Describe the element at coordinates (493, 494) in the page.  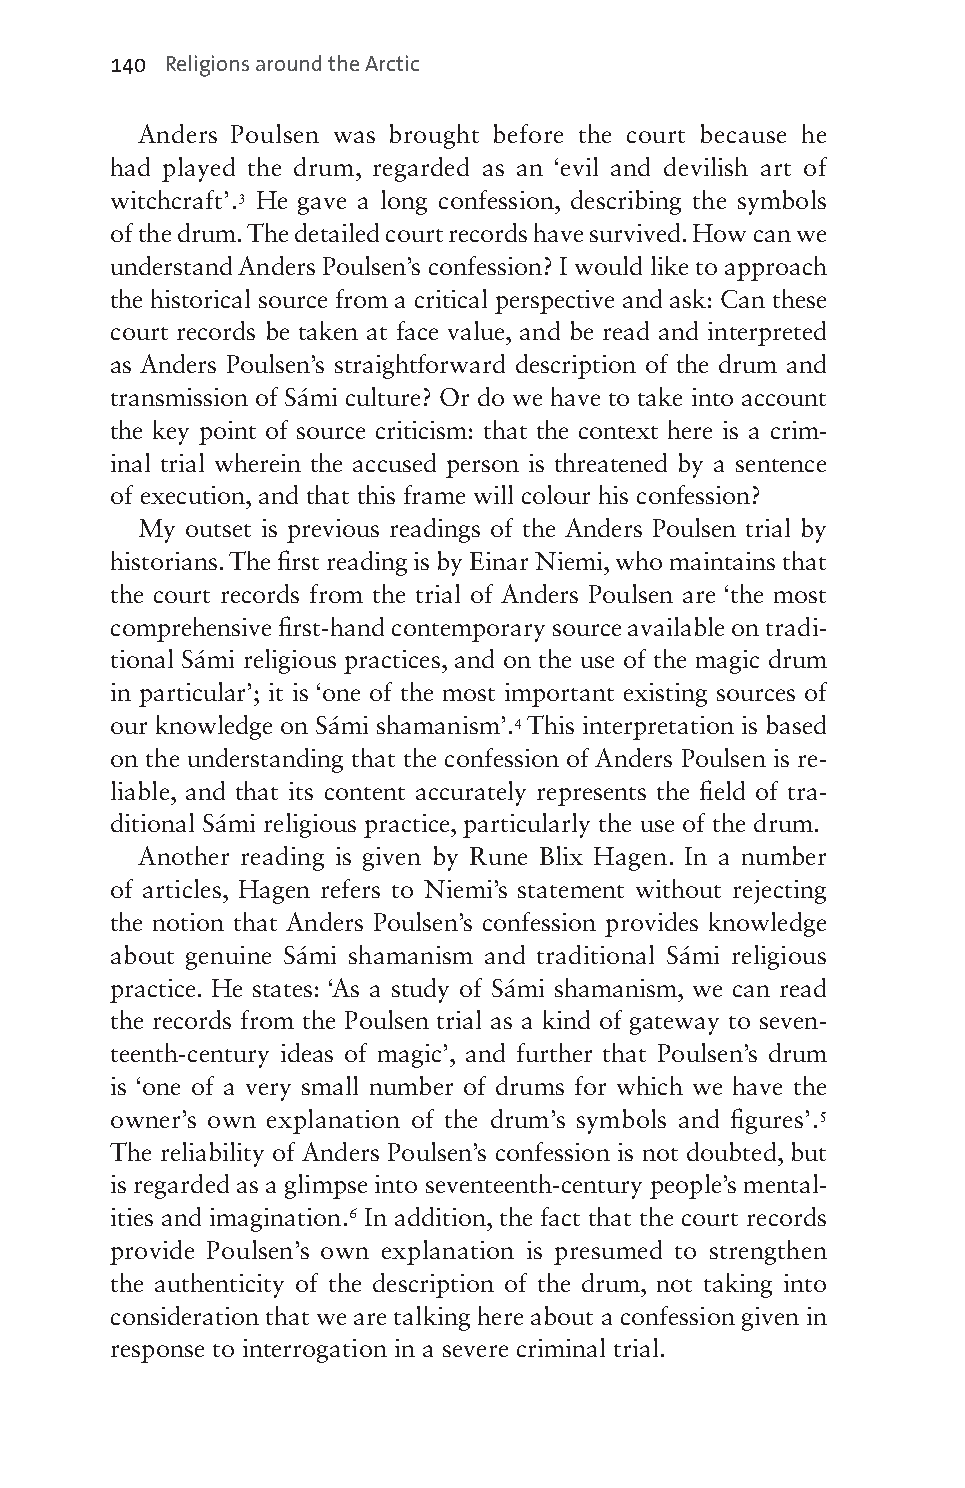
I see `will` at that location.
